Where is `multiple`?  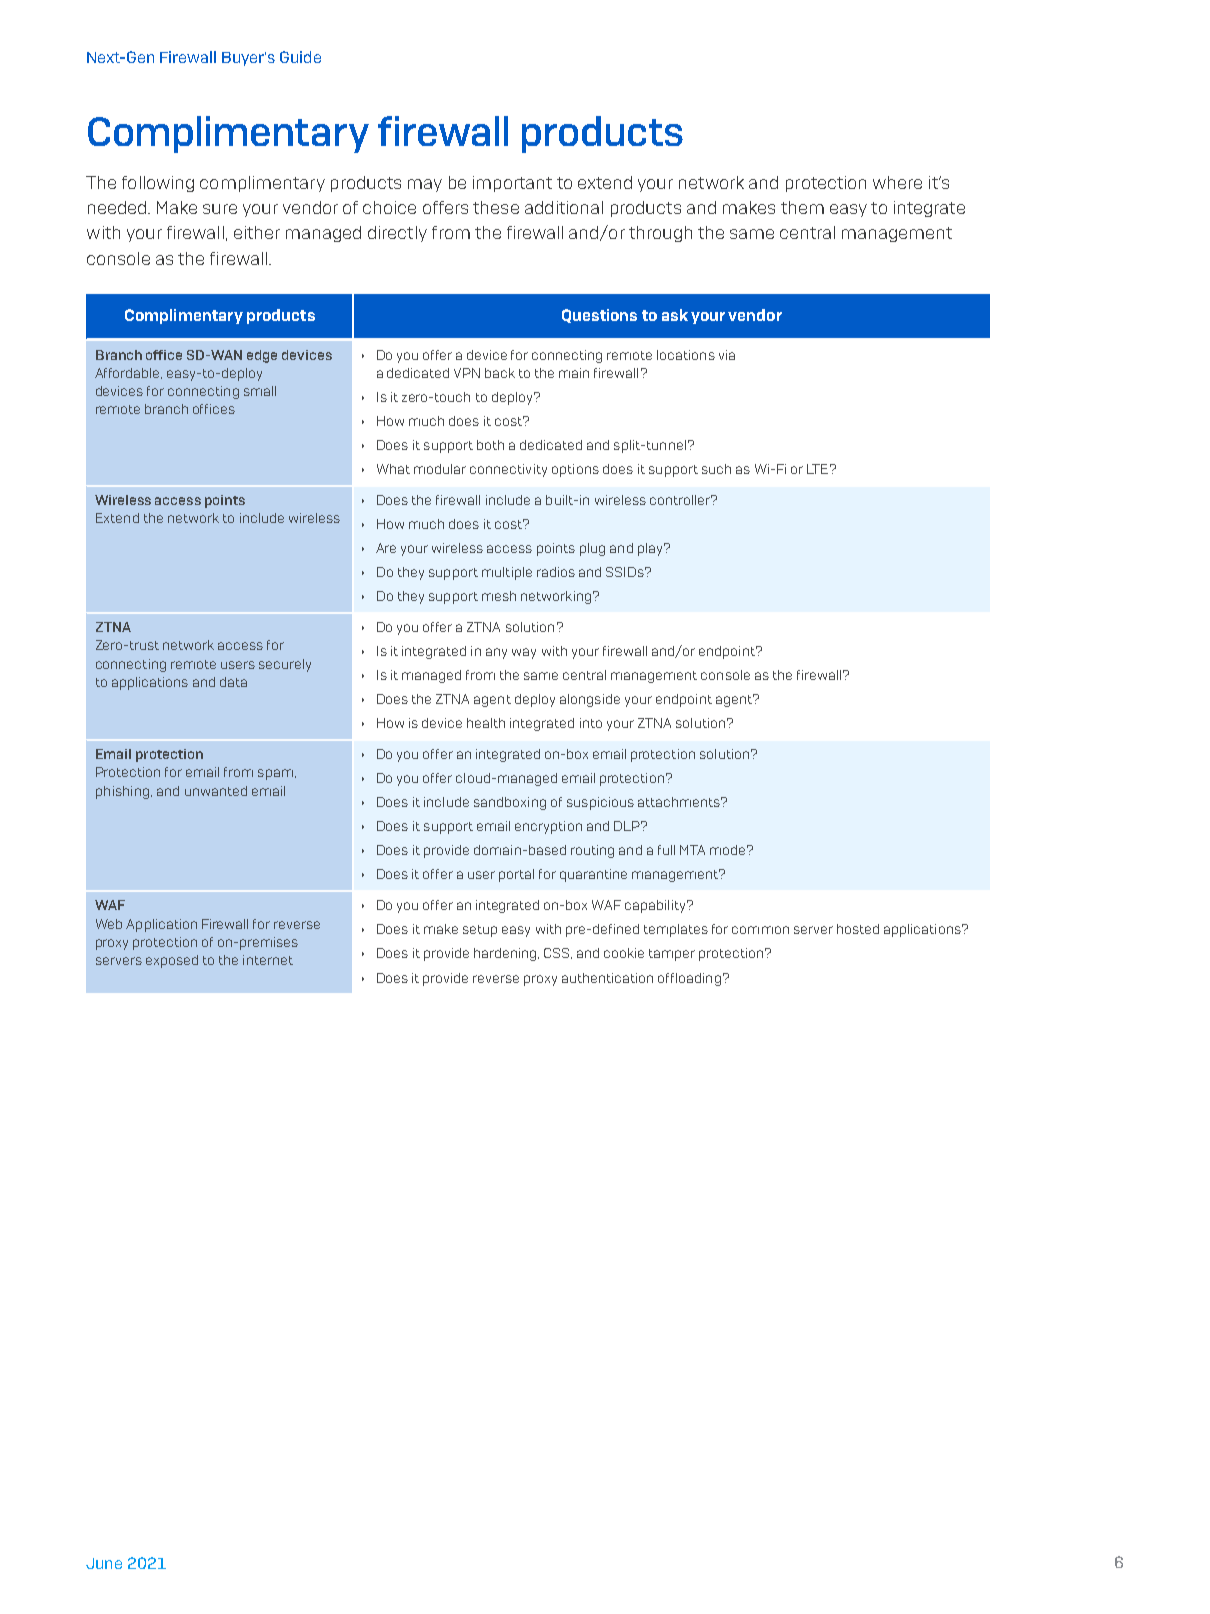 multiple is located at coordinates (507, 573).
